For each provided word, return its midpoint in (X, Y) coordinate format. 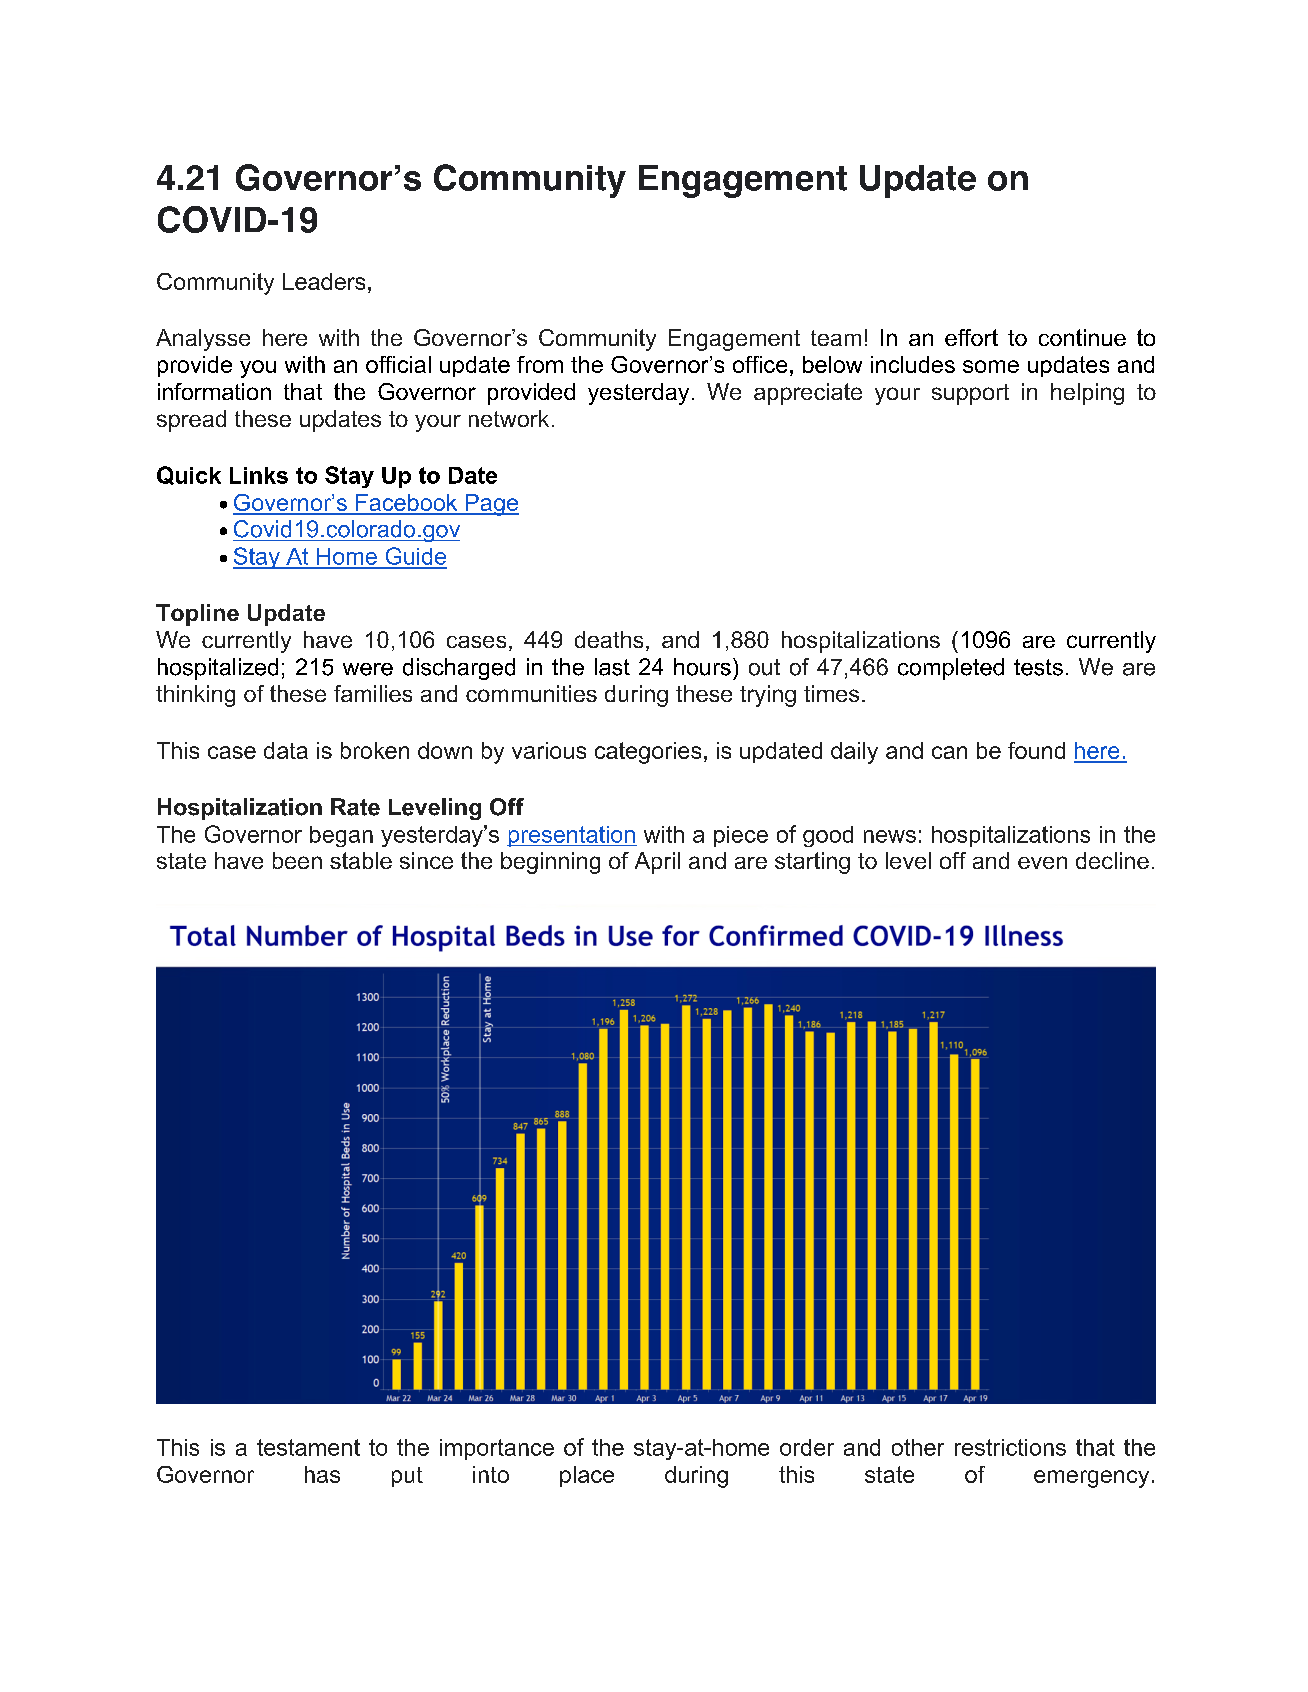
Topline (197, 615)
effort (971, 337)
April (657, 863)
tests (1038, 667)
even (1042, 862)
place (587, 1476)
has (322, 1474)
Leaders (324, 281)
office (760, 364)
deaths (609, 639)
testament (308, 1447)
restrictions (1010, 1447)
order (807, 1447)
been (297, 860)
